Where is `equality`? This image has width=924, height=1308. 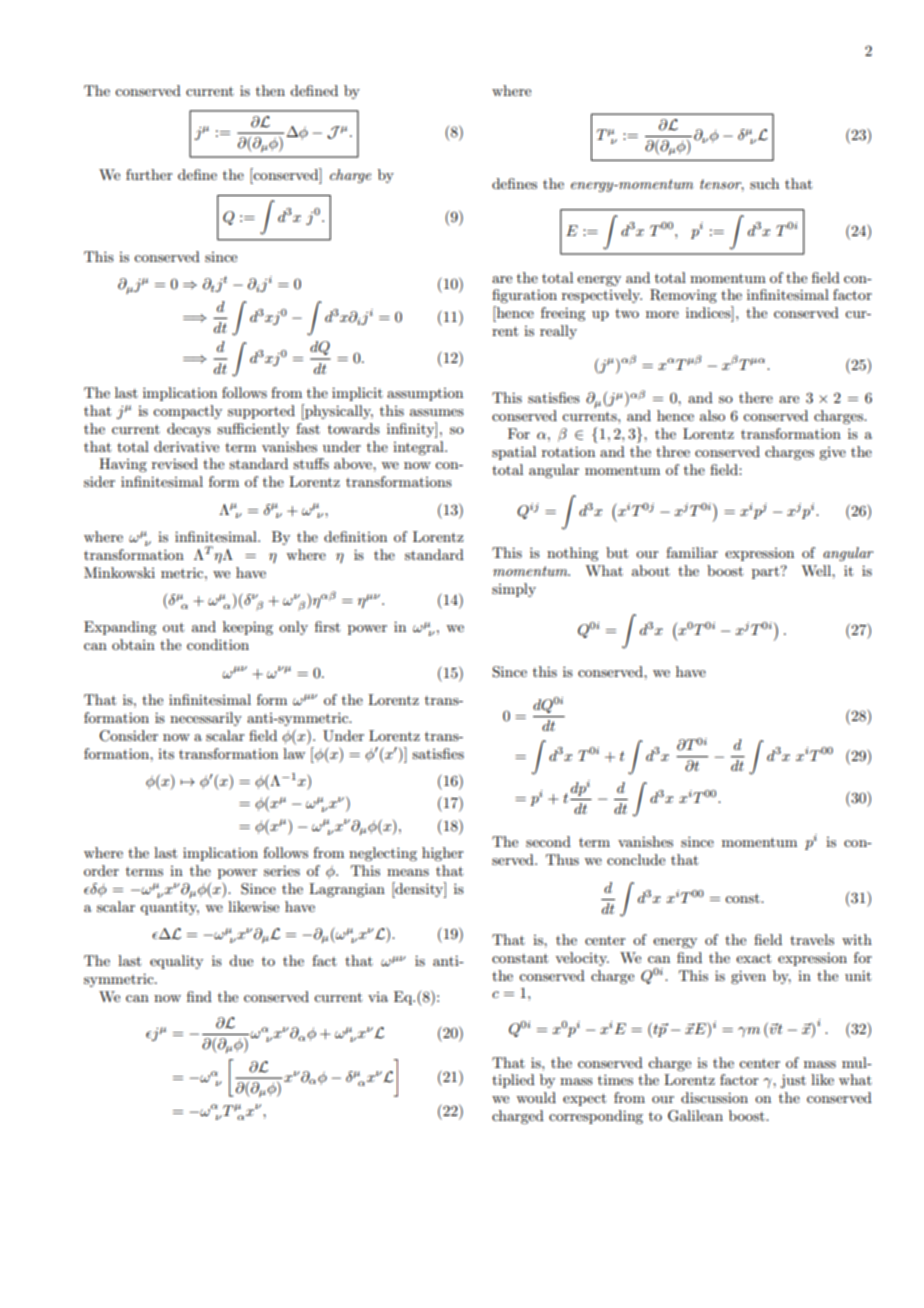 equality is located at coordinates (176, 962).
